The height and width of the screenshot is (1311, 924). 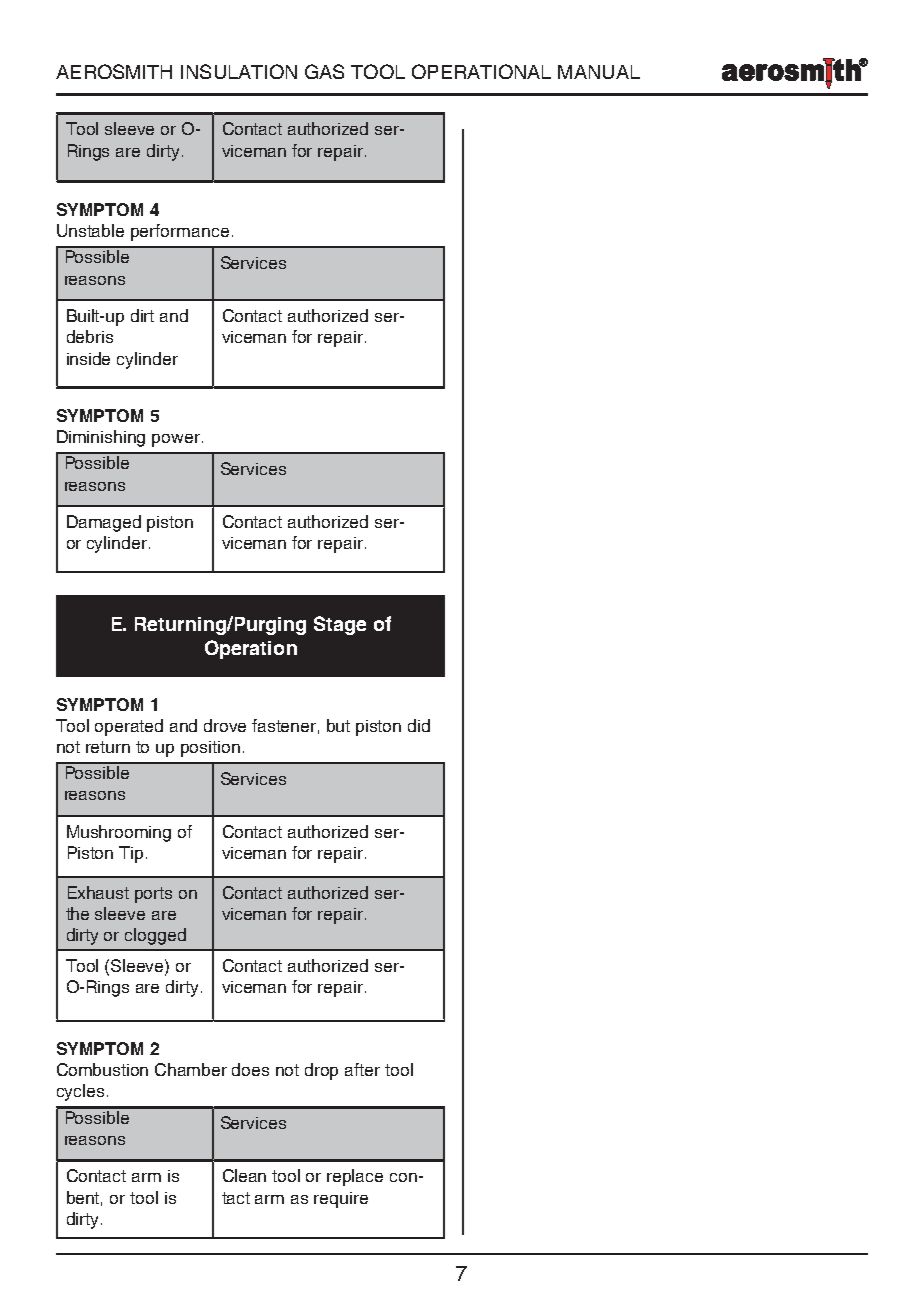 What do you see at coordinates (340, 625) in the screenshot?
I see `Stage` at bounding box center [340, 625].
